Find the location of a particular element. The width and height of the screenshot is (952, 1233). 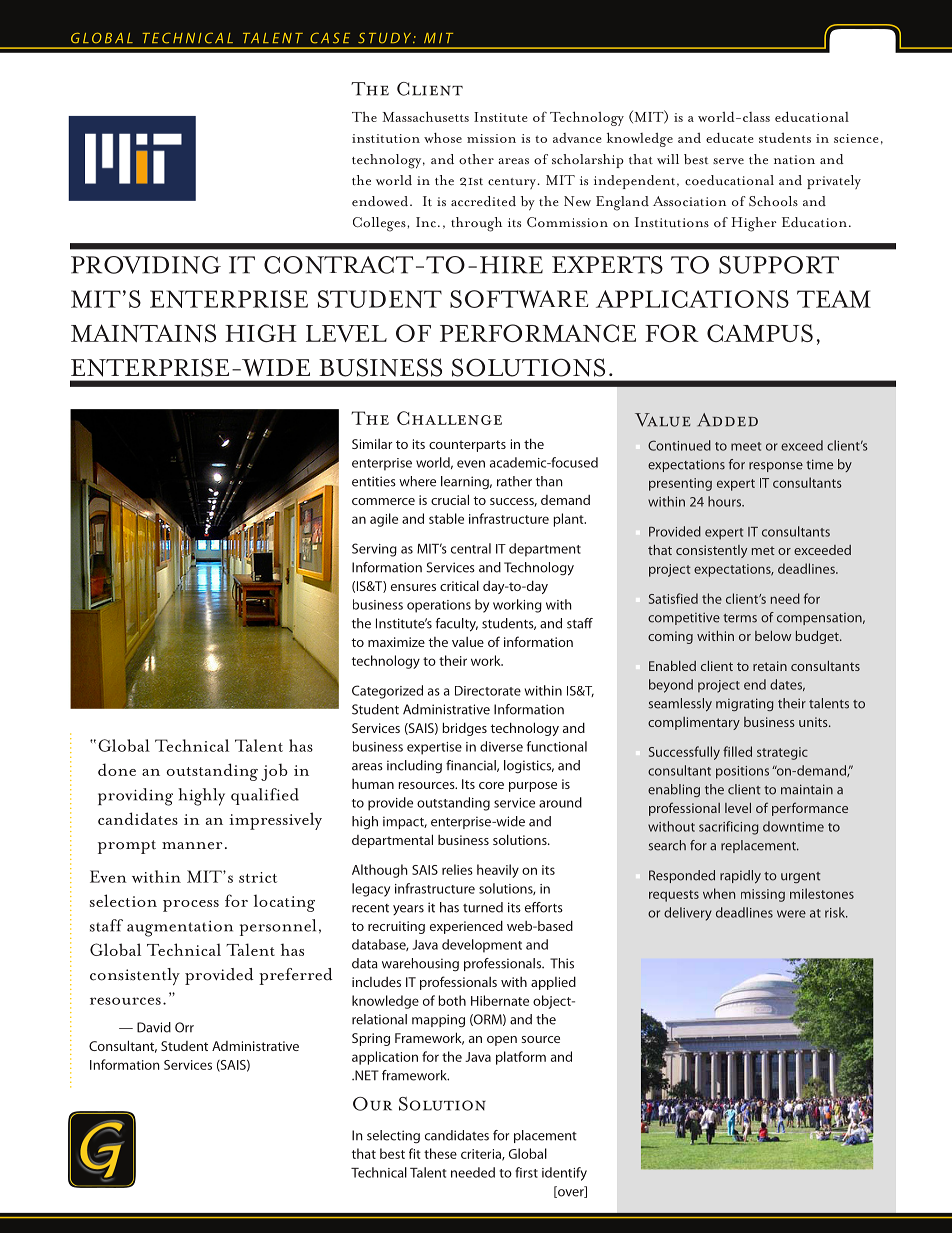

sacrificing is located at coordinates (729, 828).
